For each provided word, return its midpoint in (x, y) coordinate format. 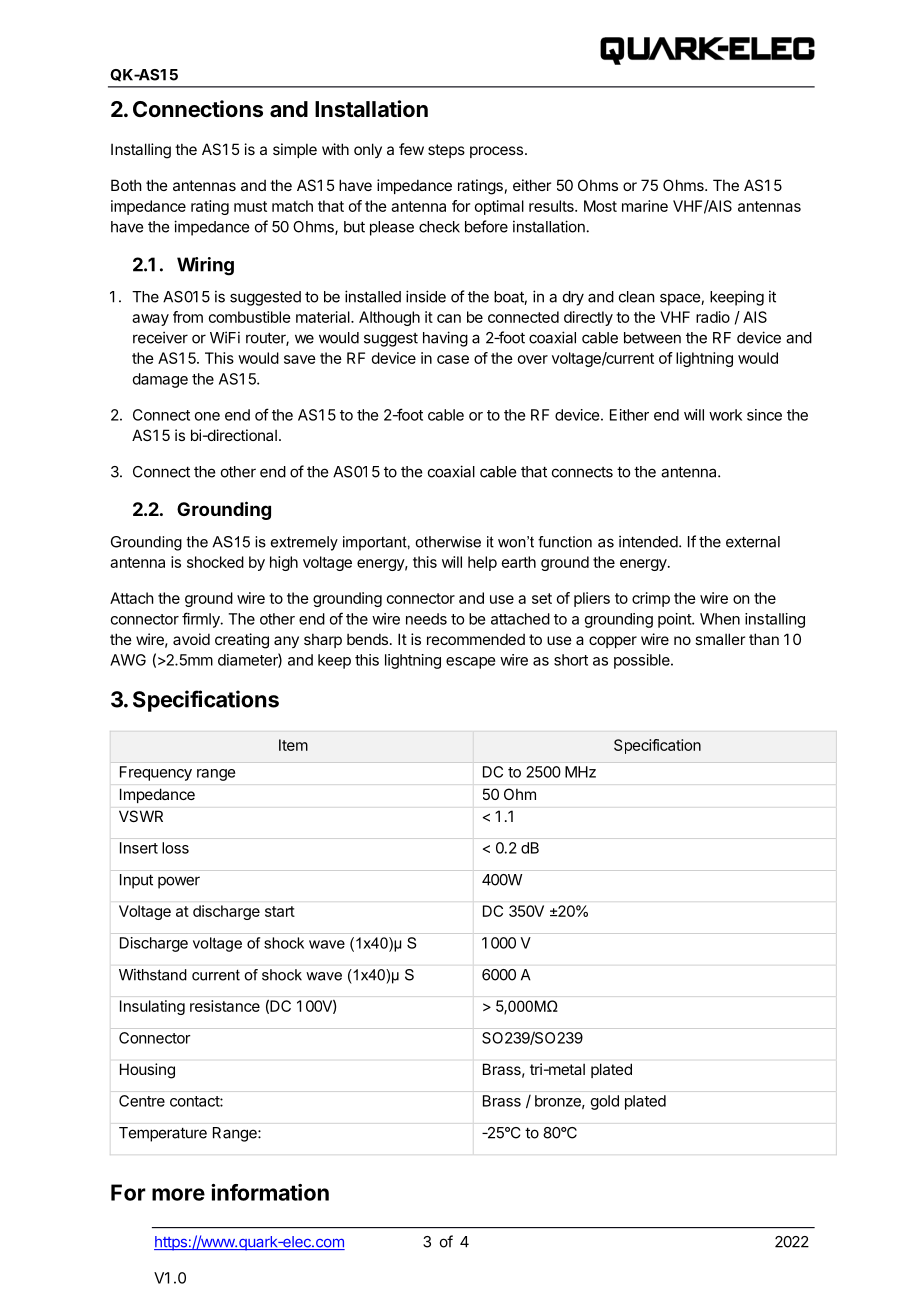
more (178, 1194)
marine (645, 206)
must (250, 206)
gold (605, 1102)
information (270, 1192)
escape (470, 663)
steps (446, 151)
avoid (191, 639)
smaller (720, 639)
